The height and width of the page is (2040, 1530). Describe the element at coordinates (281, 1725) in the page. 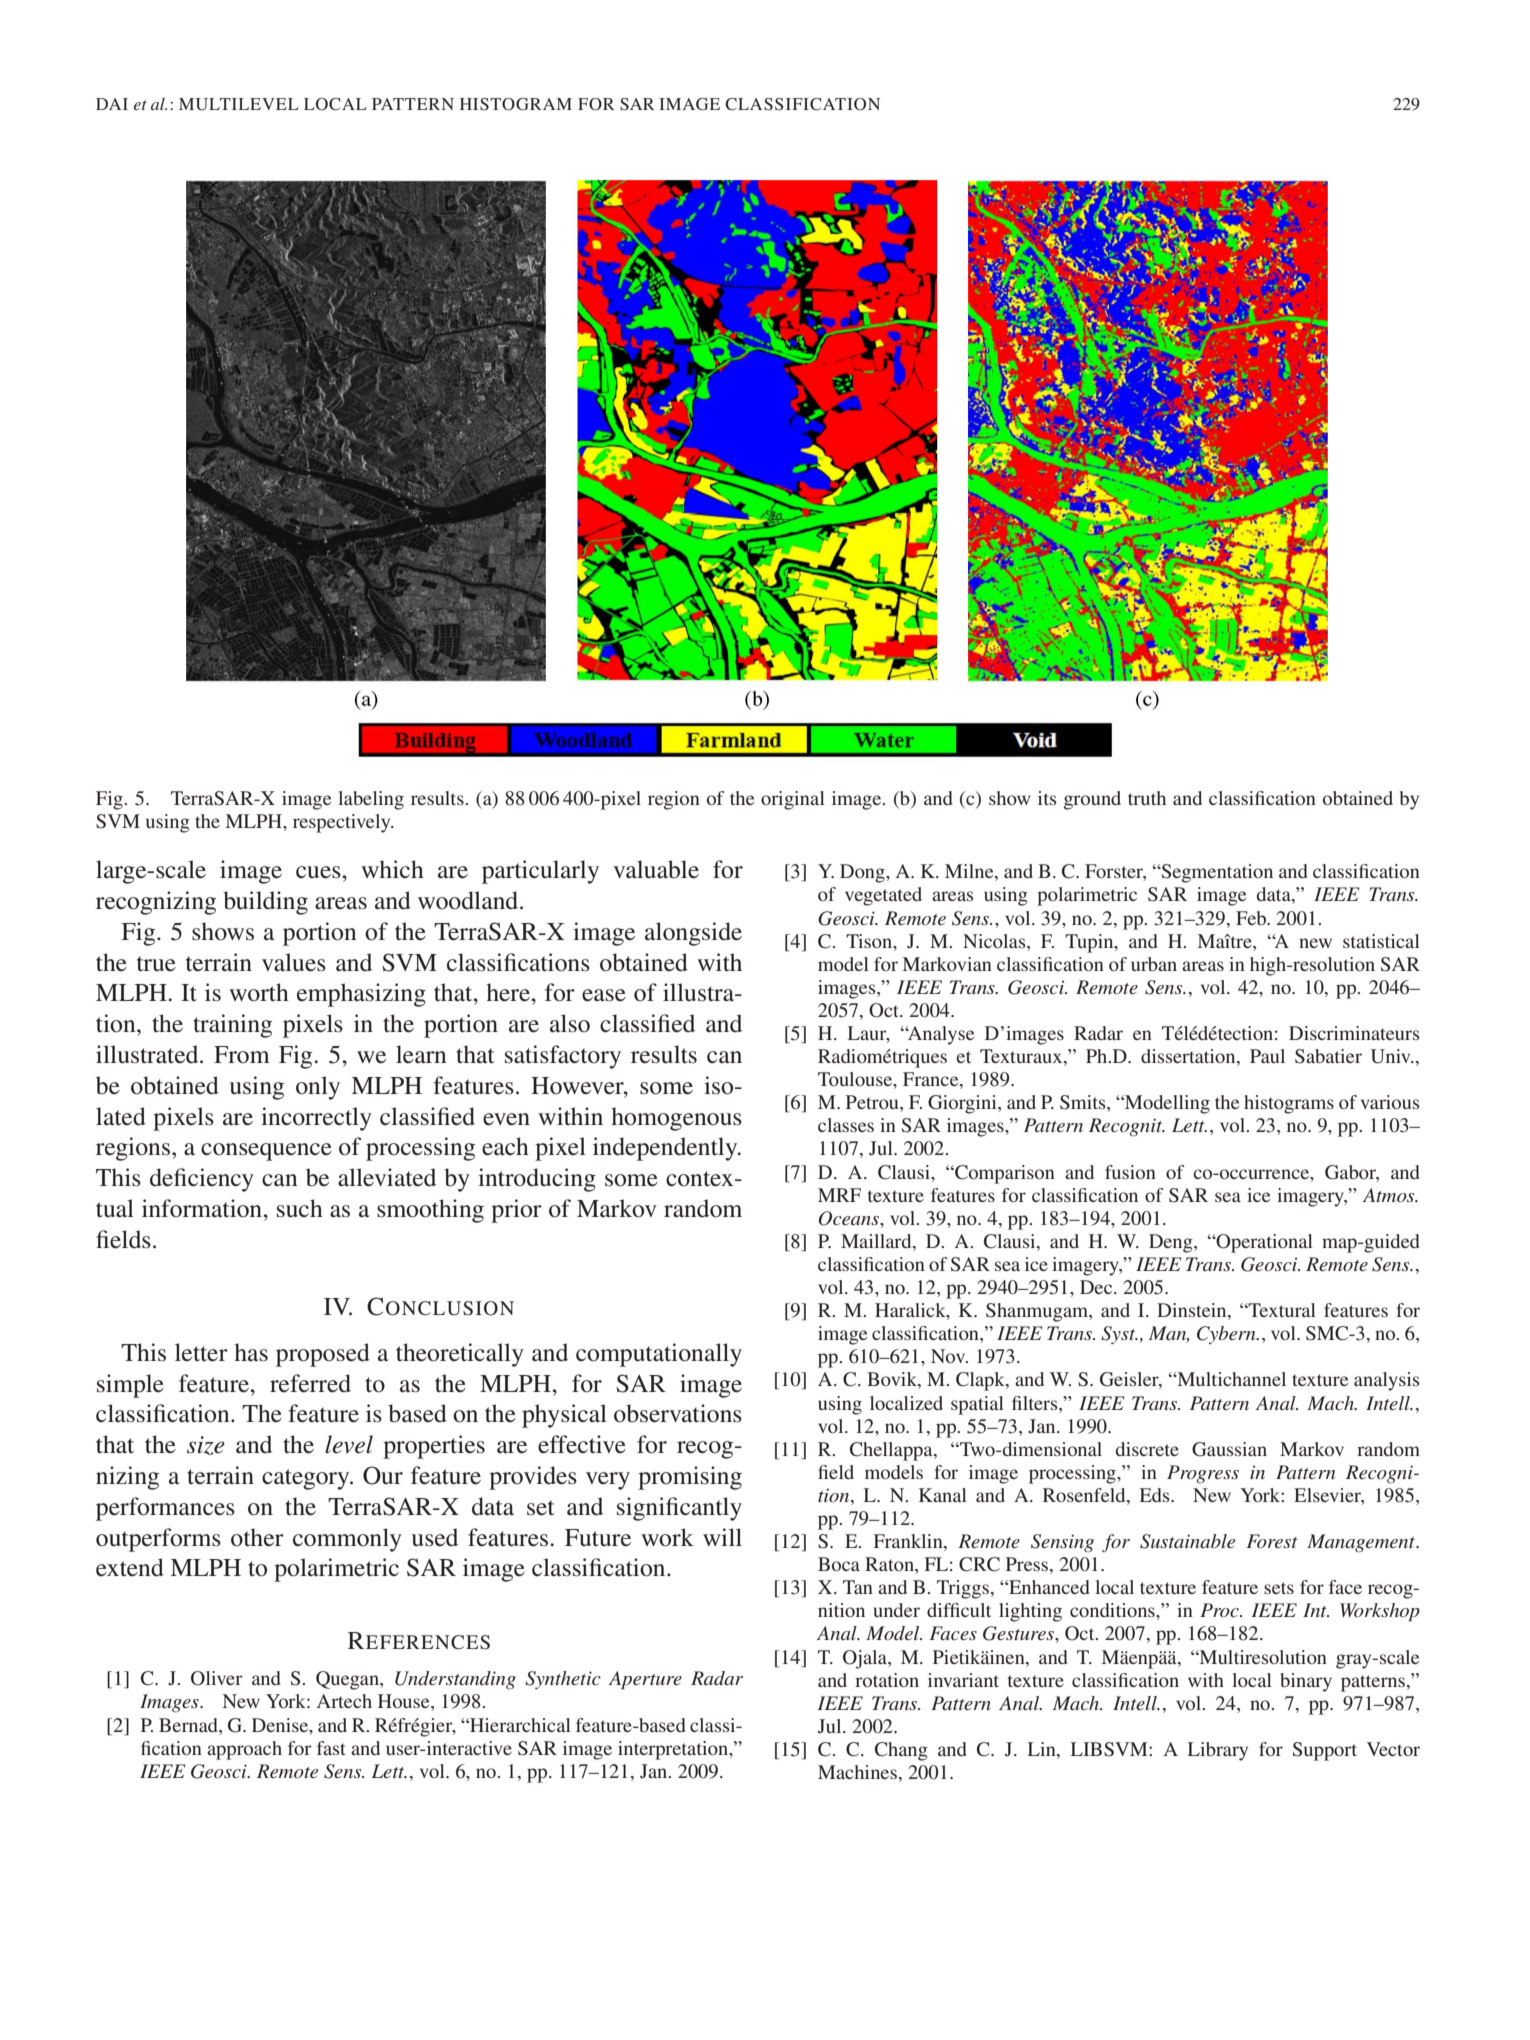

I see `Denise` at that location.
